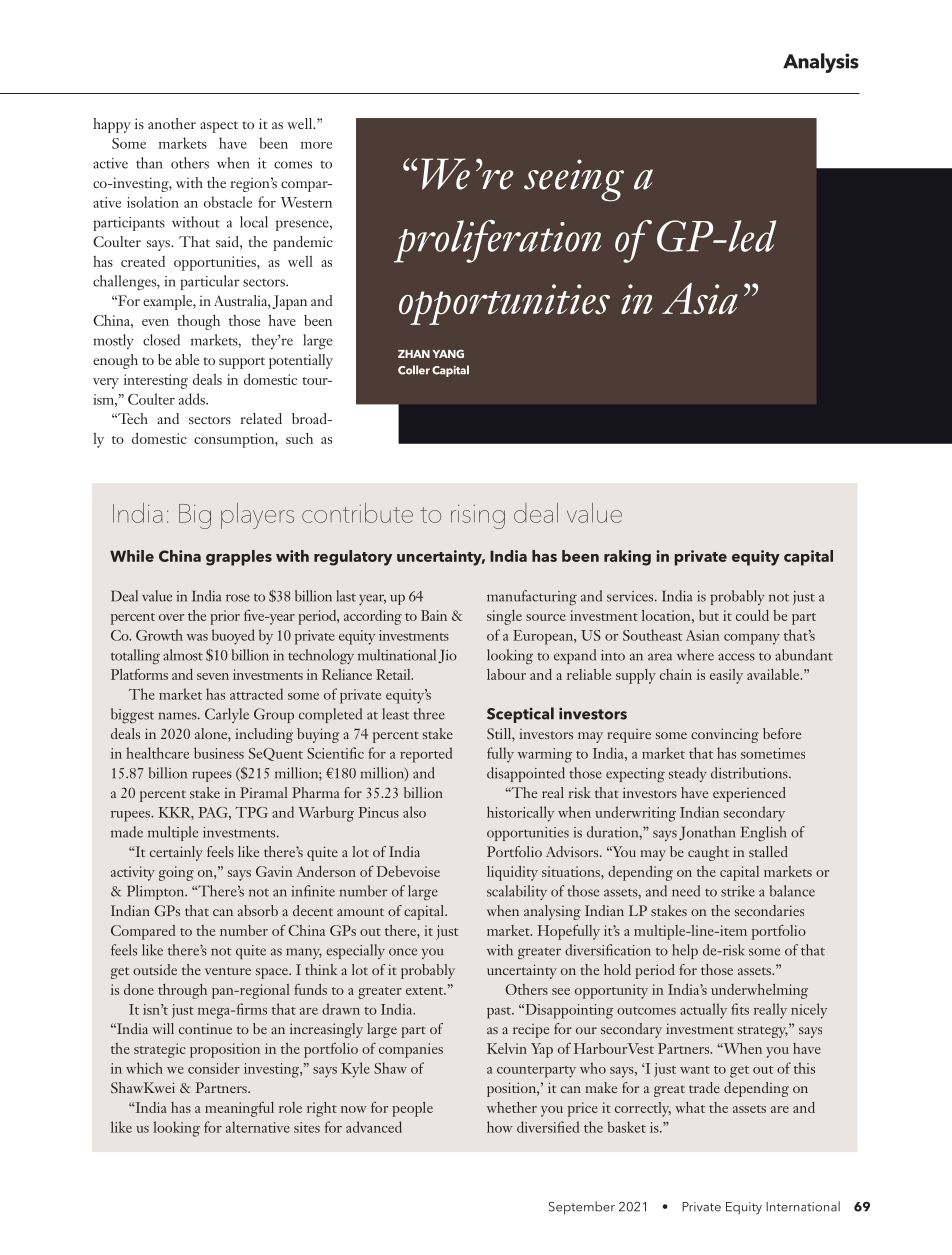 The image size is (952, 1255). Describe the element at coordinates (752, 639) in the image. I see `company` at that location.
